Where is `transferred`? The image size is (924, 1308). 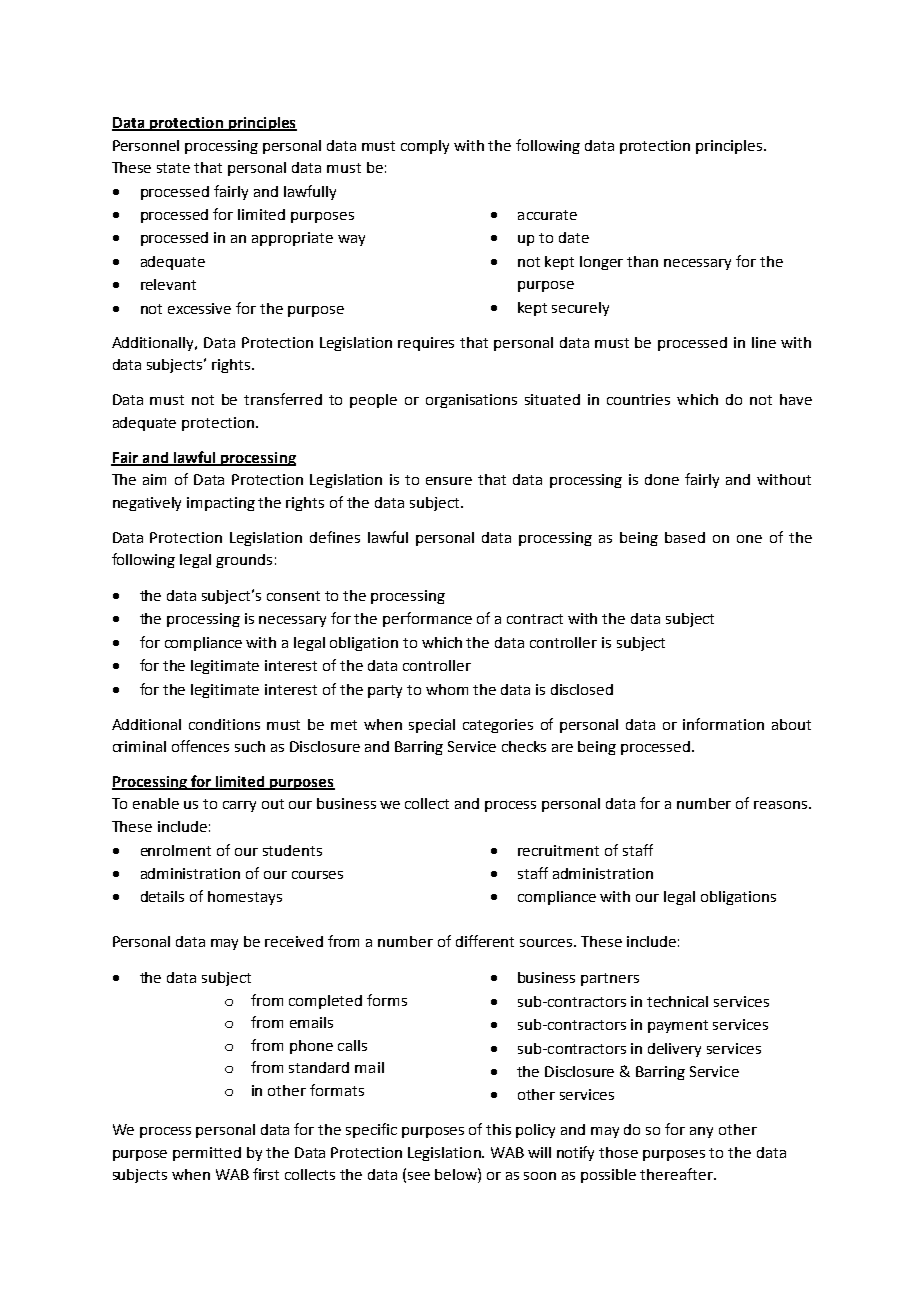
transferred is located at coordinates (283, 399).
